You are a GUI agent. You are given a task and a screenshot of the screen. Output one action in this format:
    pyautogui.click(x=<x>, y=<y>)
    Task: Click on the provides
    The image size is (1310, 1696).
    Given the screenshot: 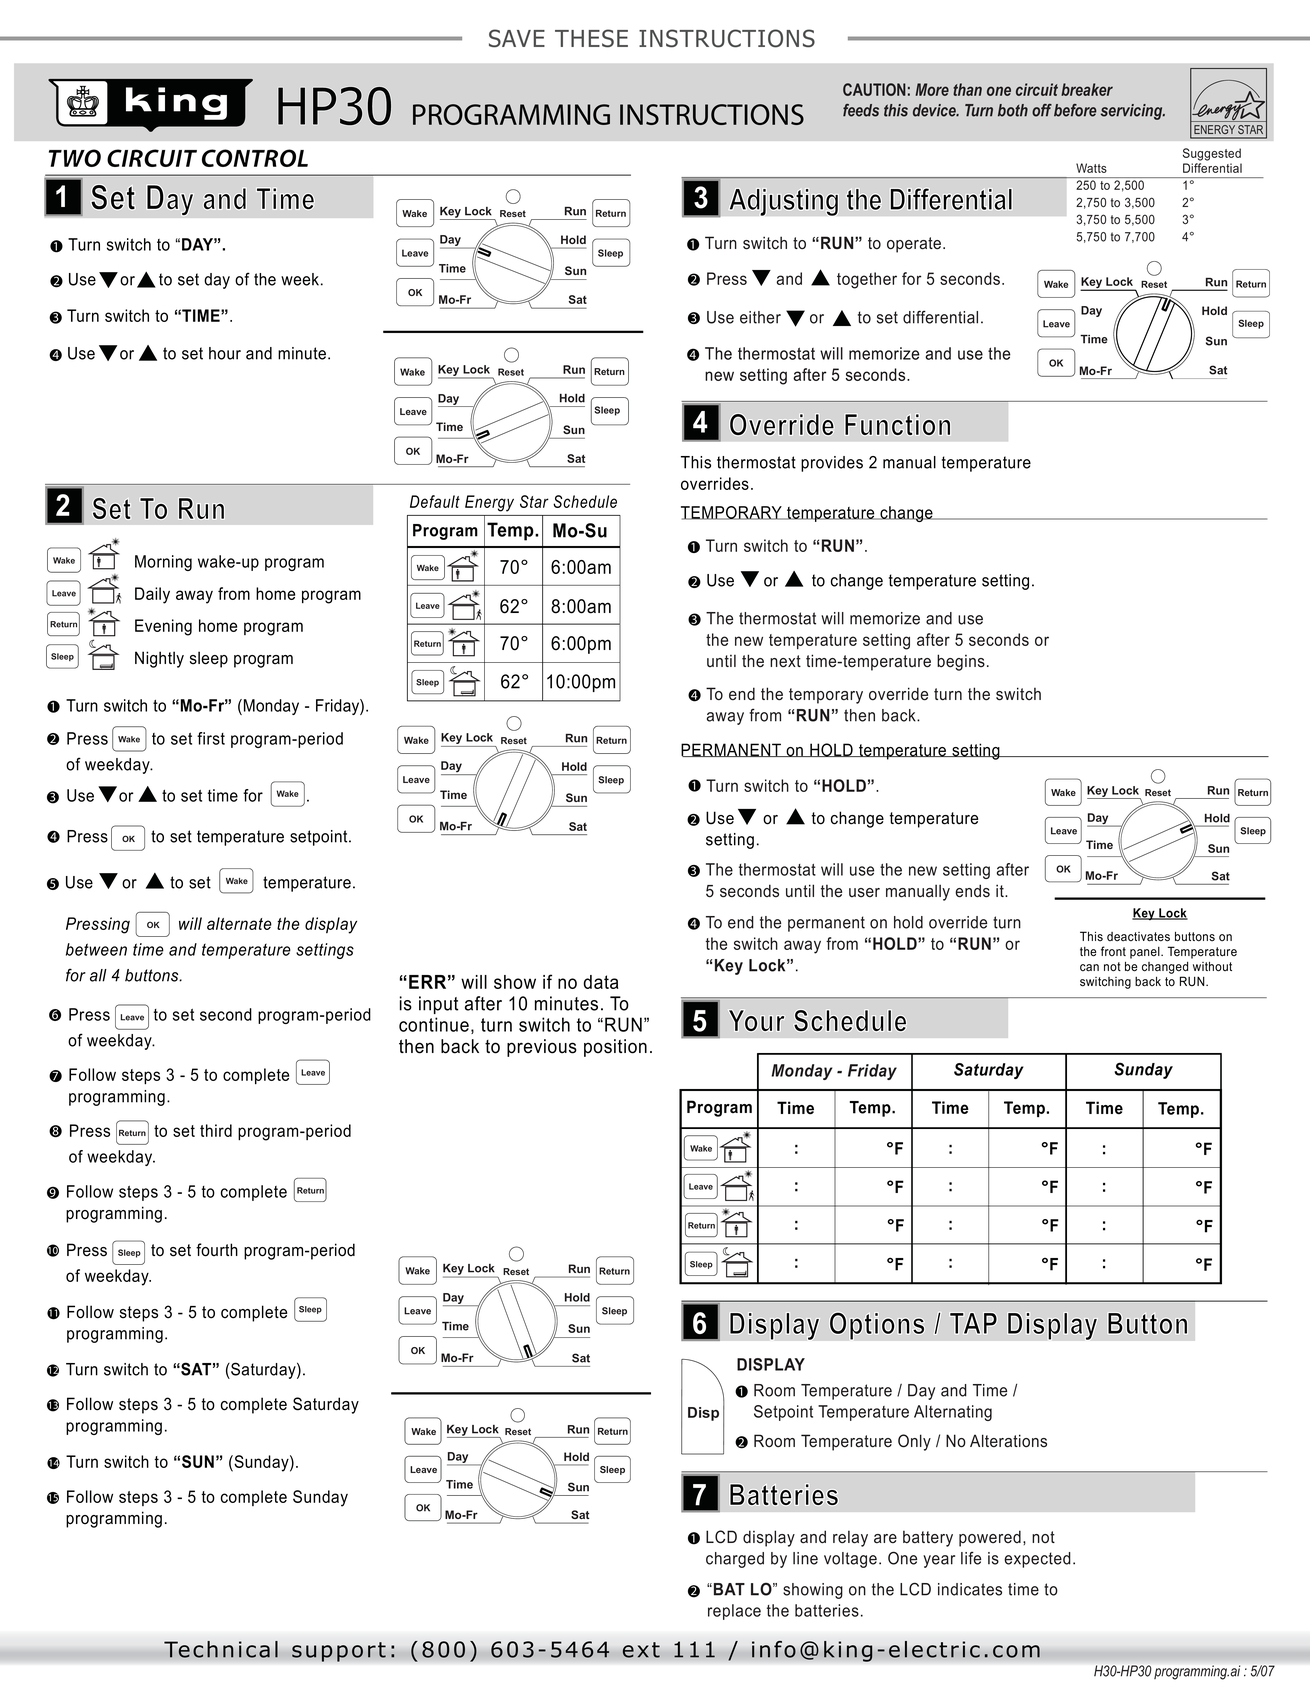 What is the action you would take?
    pyautogui.click(x=832, y=464)
